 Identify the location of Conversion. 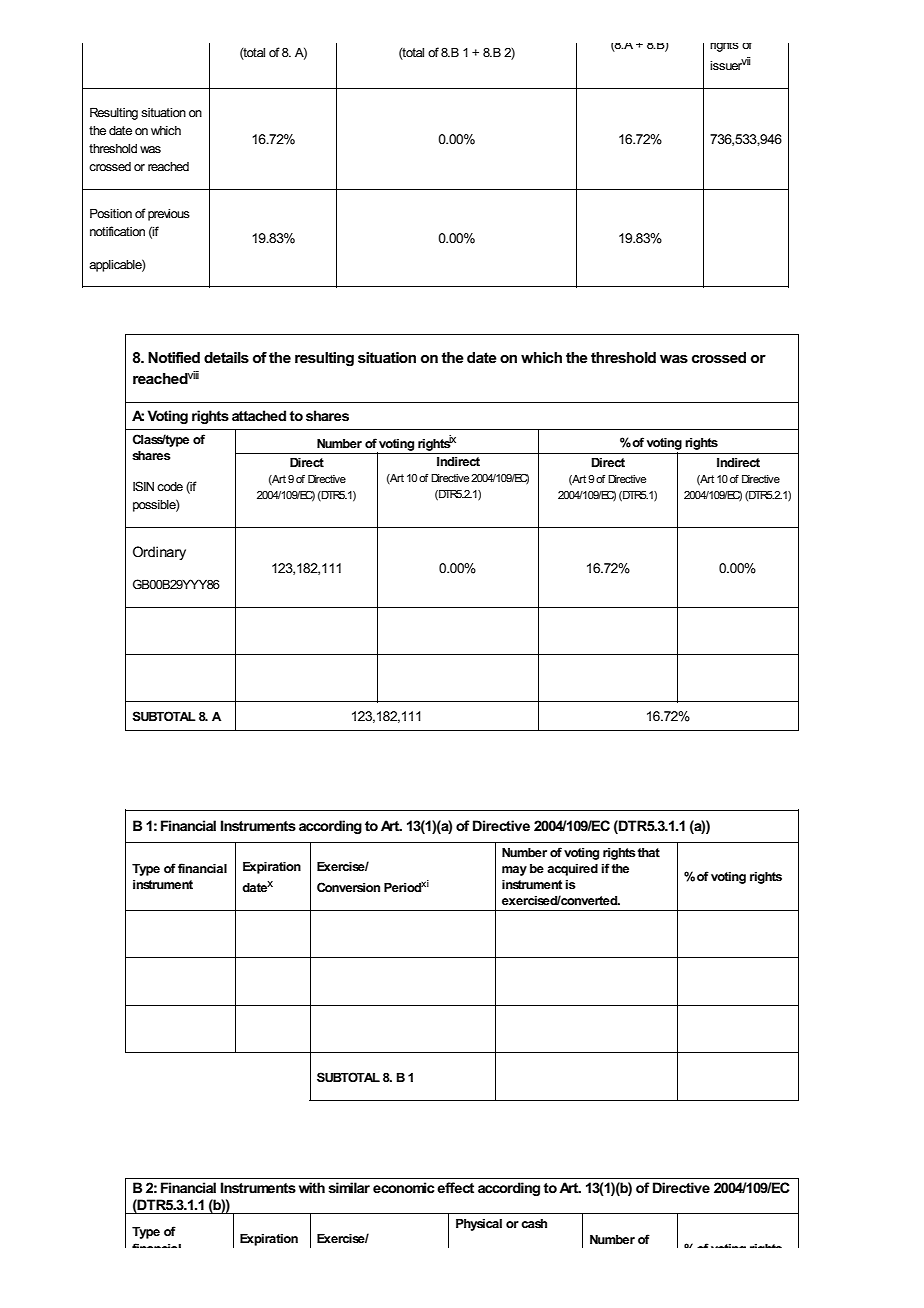
(348, 887).
